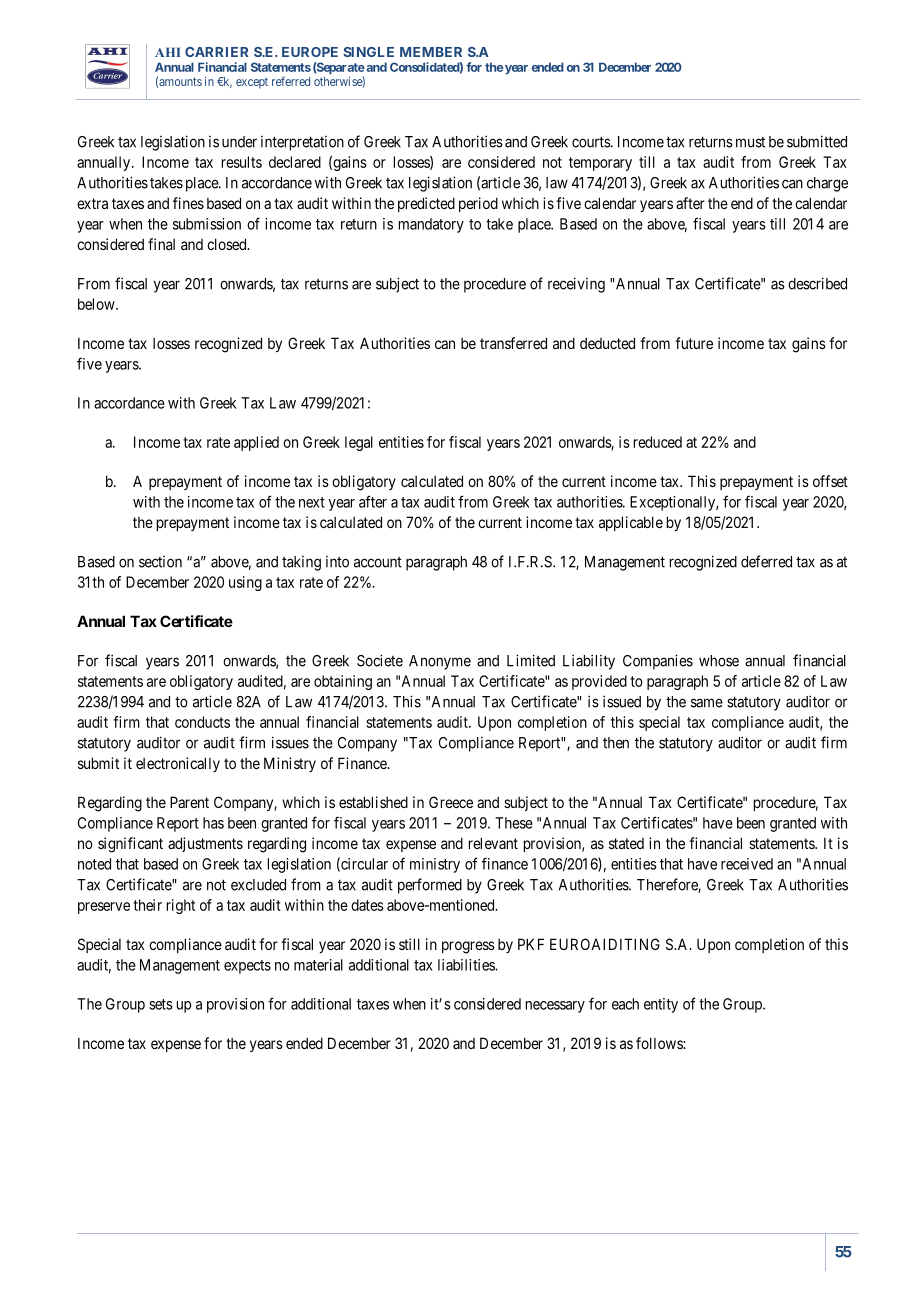 This screenshot has height=1308, width=924. Describe the element at coordinates (431, 52) in the screenshot. I see `MEMBER` at that location.
